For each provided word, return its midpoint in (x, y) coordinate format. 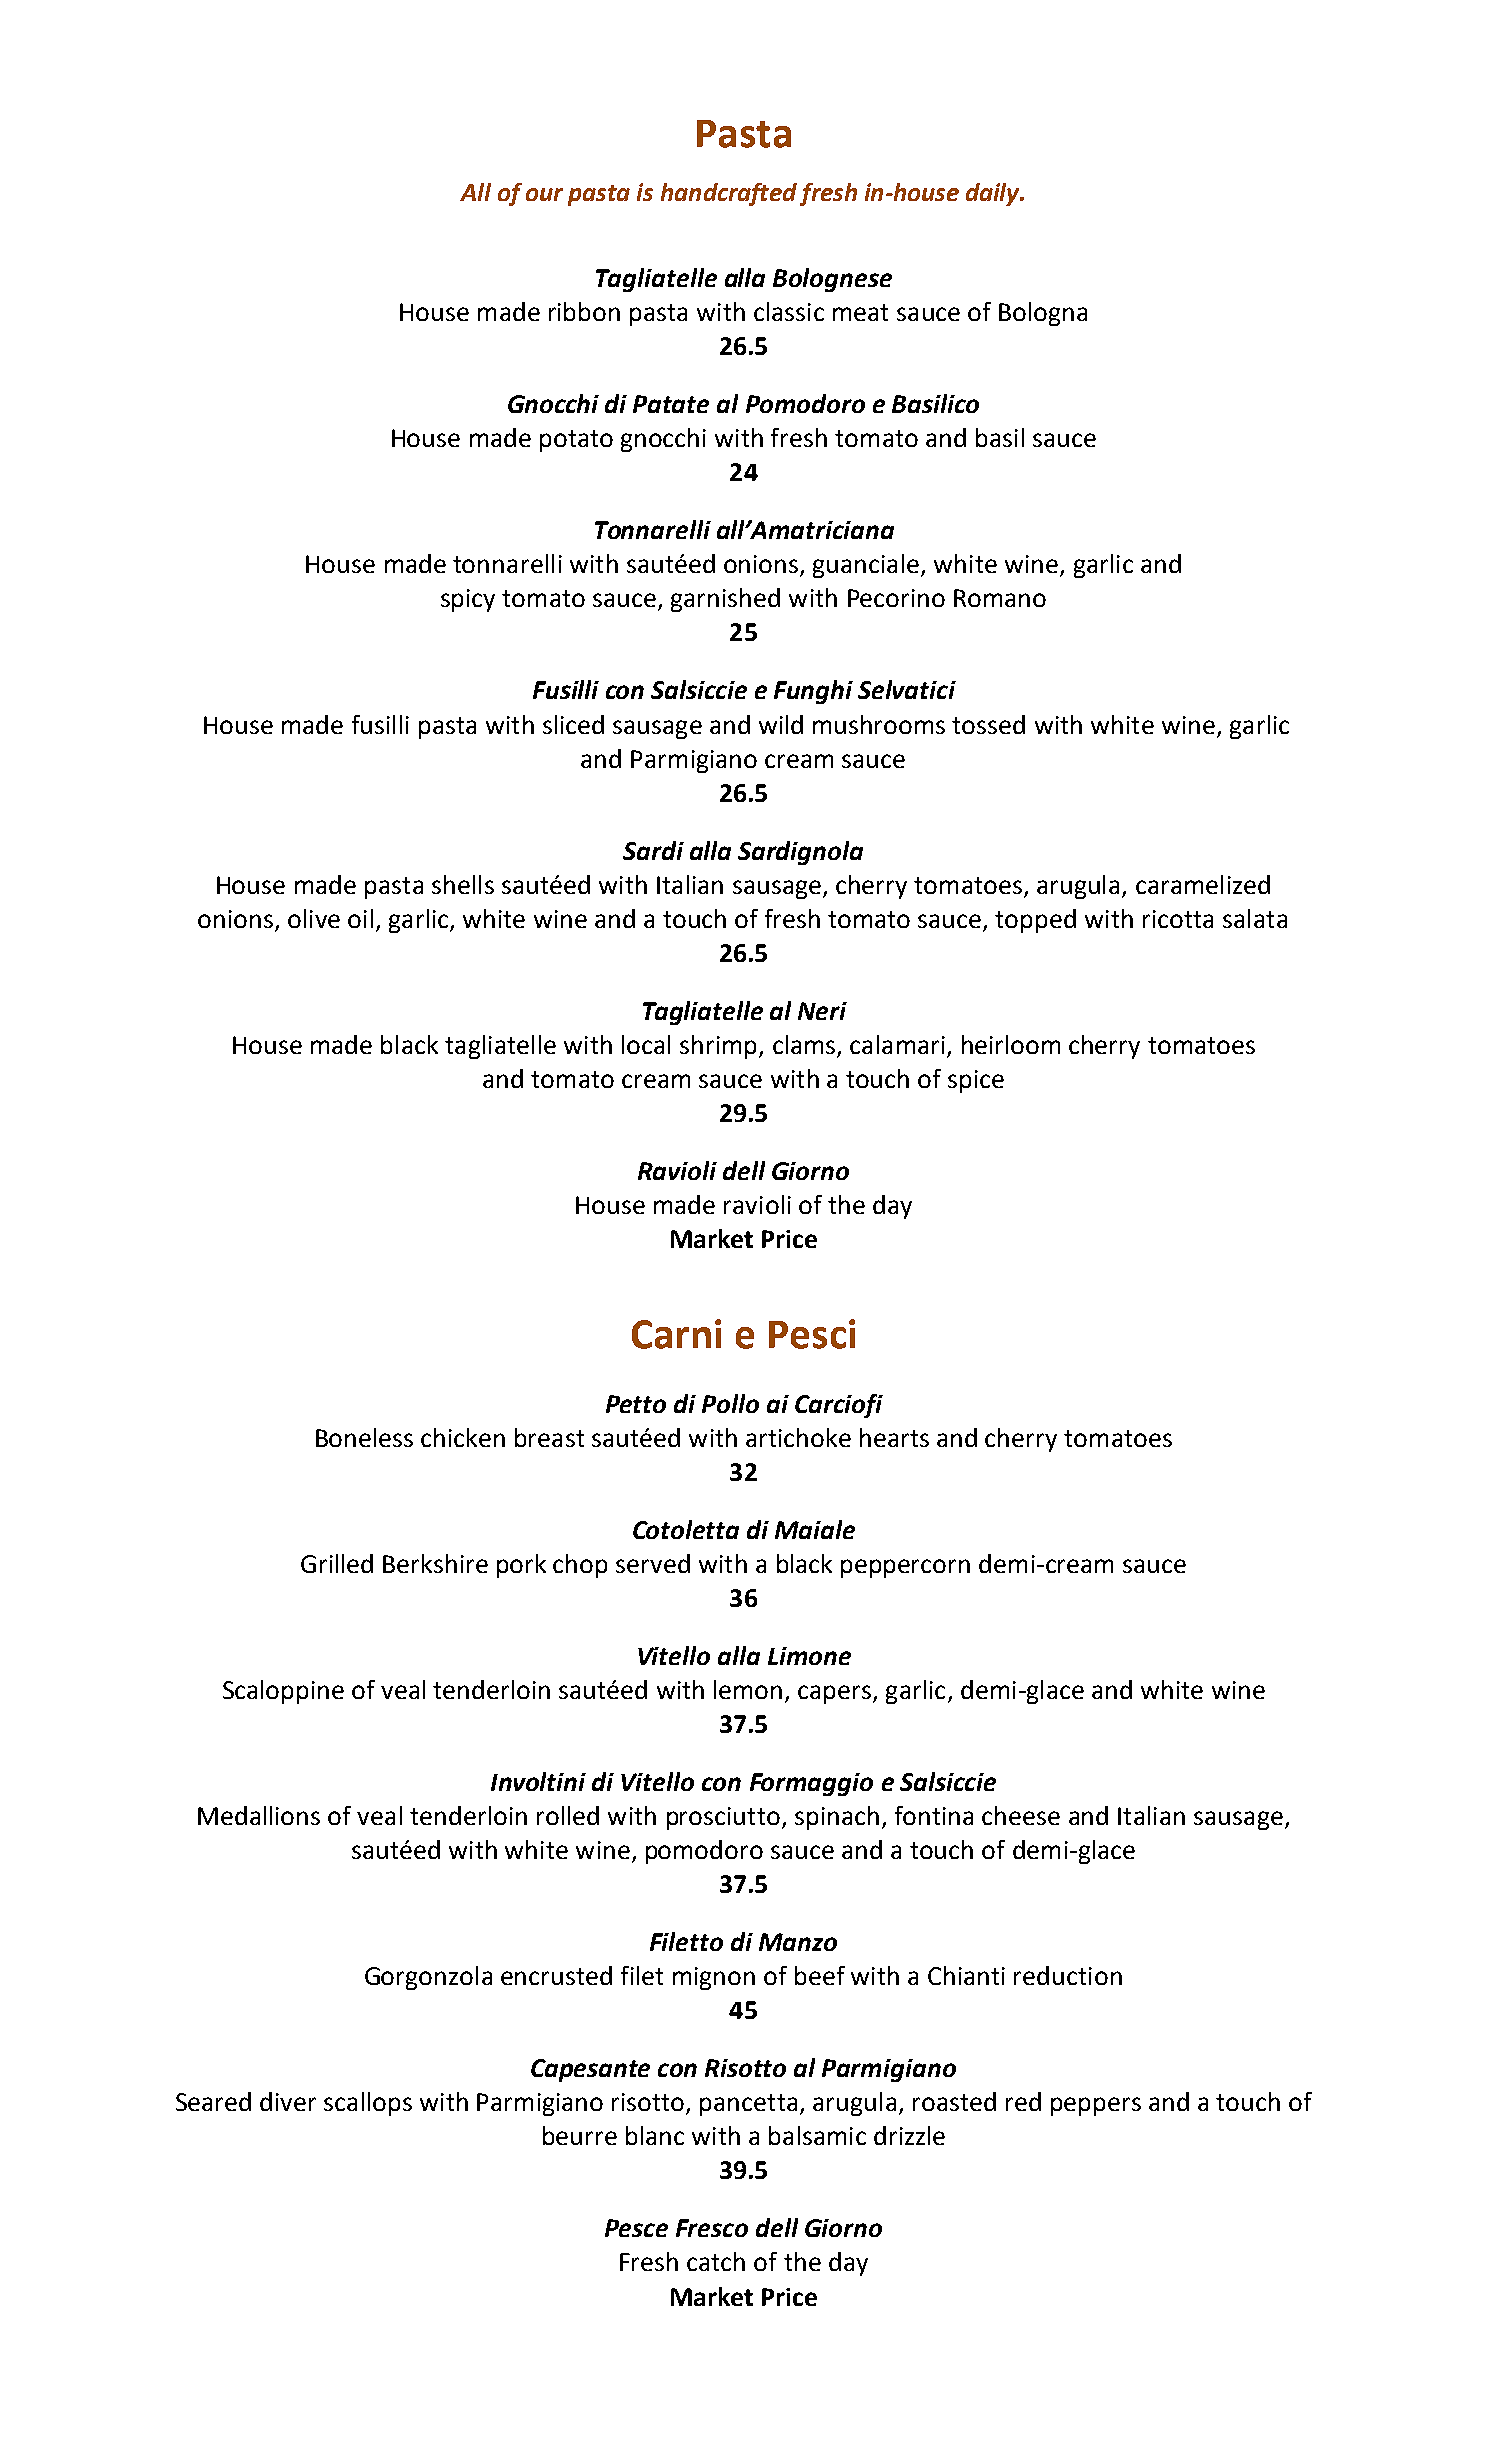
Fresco (712, 2228)
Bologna (1043, 314)
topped (1035, 921)
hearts (894, 1437)
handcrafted (729, 194)
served (653, 1563)
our (544, 194)
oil (360, 918)
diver (288, 2101)
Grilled (337, 1563)
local (646, 1044)
